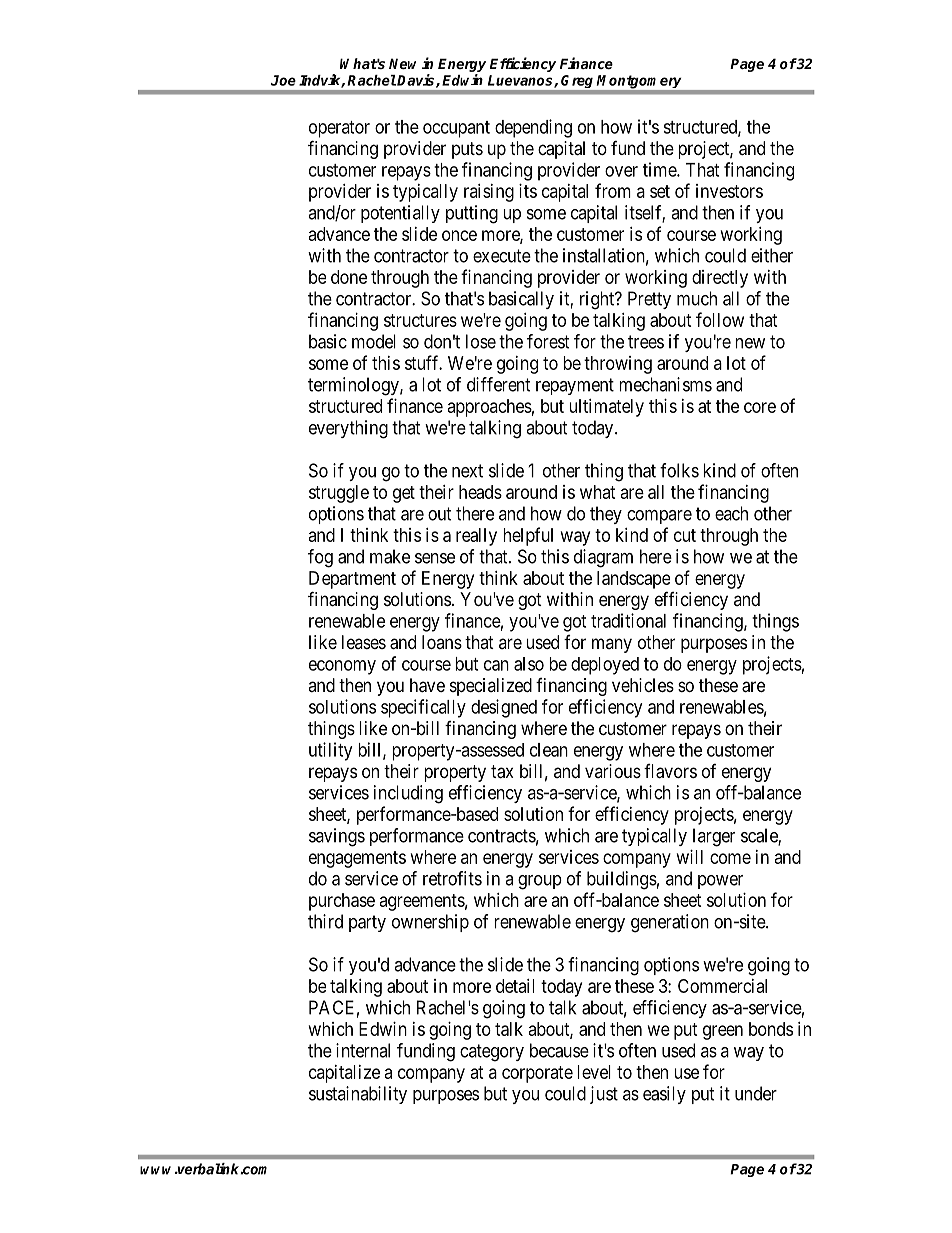 This screenshot has width=952, height=1233. What do you see at coordinates (352, 580) in the screenshot?
I see `Department` at bounding box center [352, 580].
